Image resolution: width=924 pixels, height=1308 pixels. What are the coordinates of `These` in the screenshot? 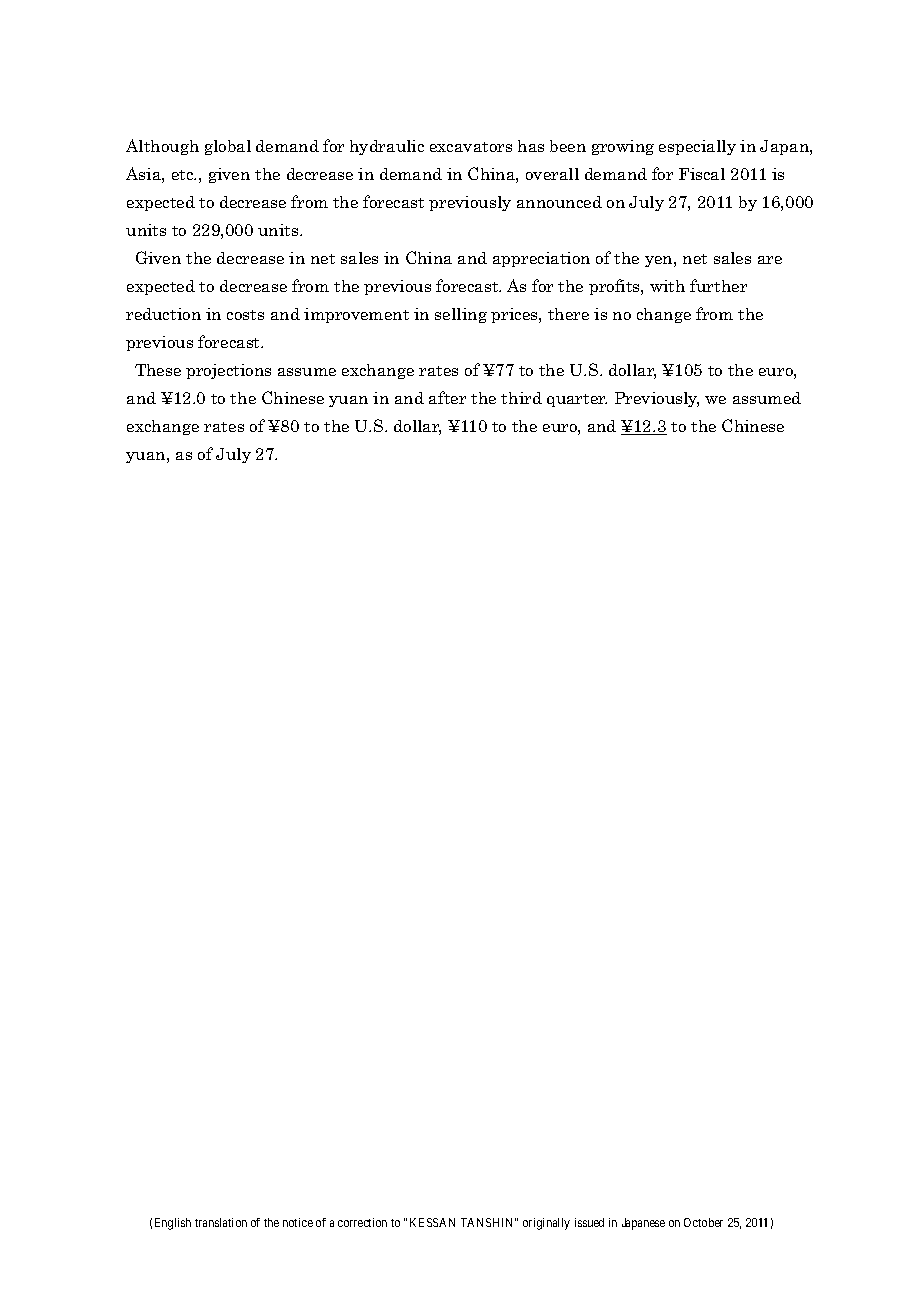 It's located at (158, 370).
